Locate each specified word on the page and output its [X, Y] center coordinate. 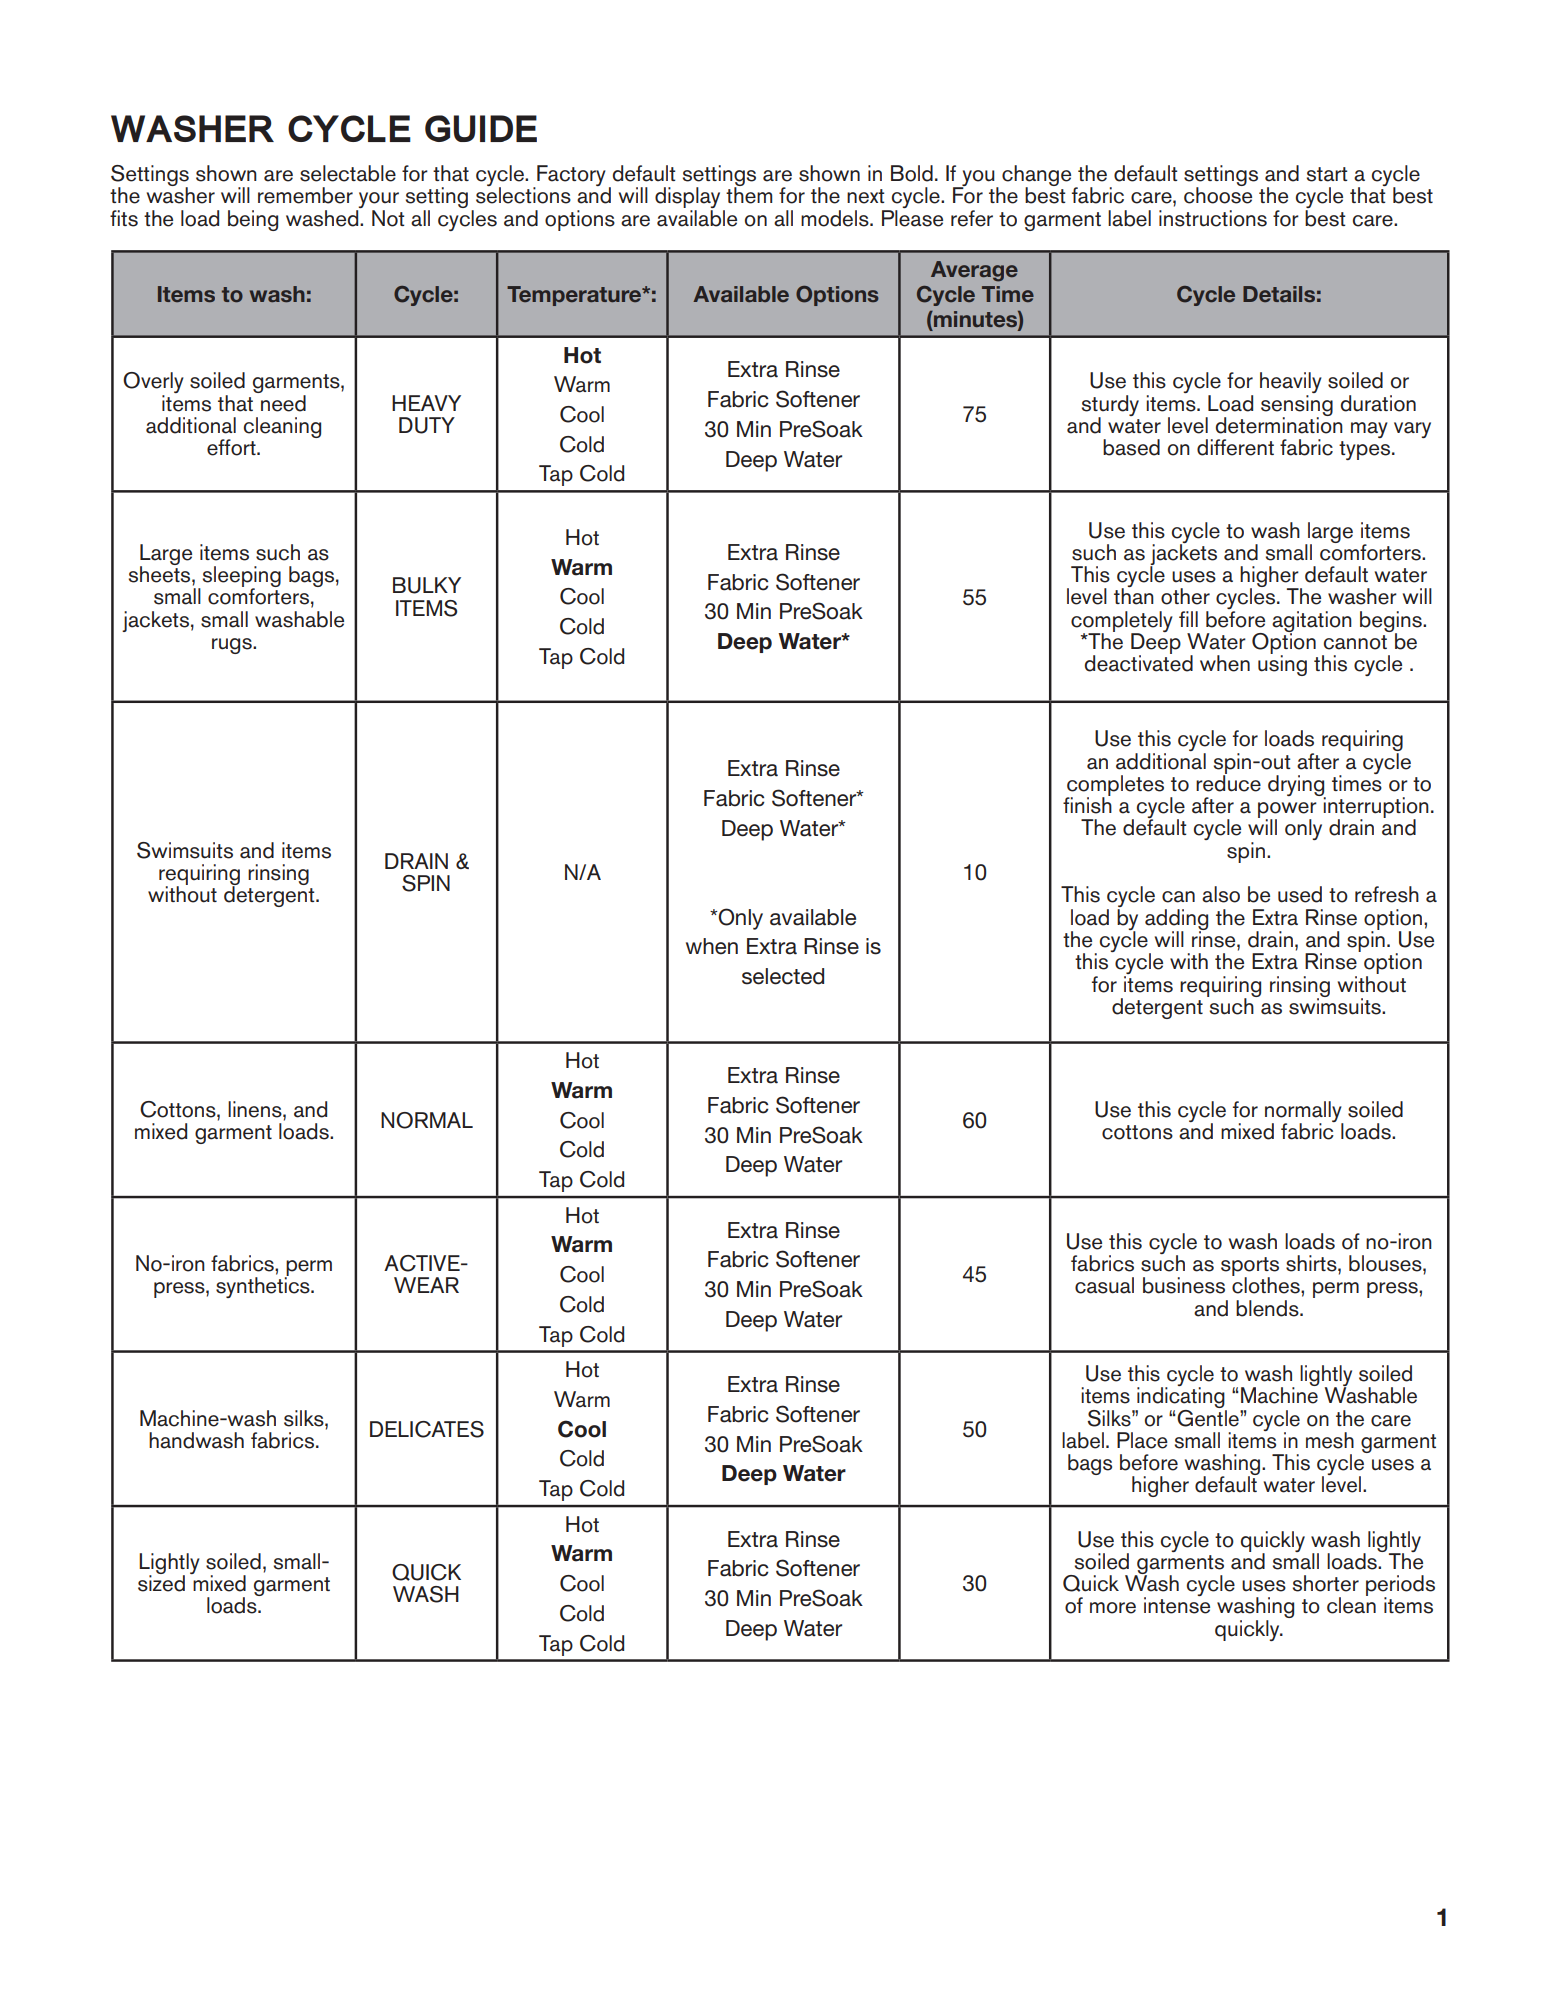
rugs [233, 646]
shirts [1312, 1263]
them [749, 194]
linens [256, 1109]
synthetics [264, 1286]
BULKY [427, 585]
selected [783, 976]
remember [305, 195]
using [1282, 664]
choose [1218, 194]
